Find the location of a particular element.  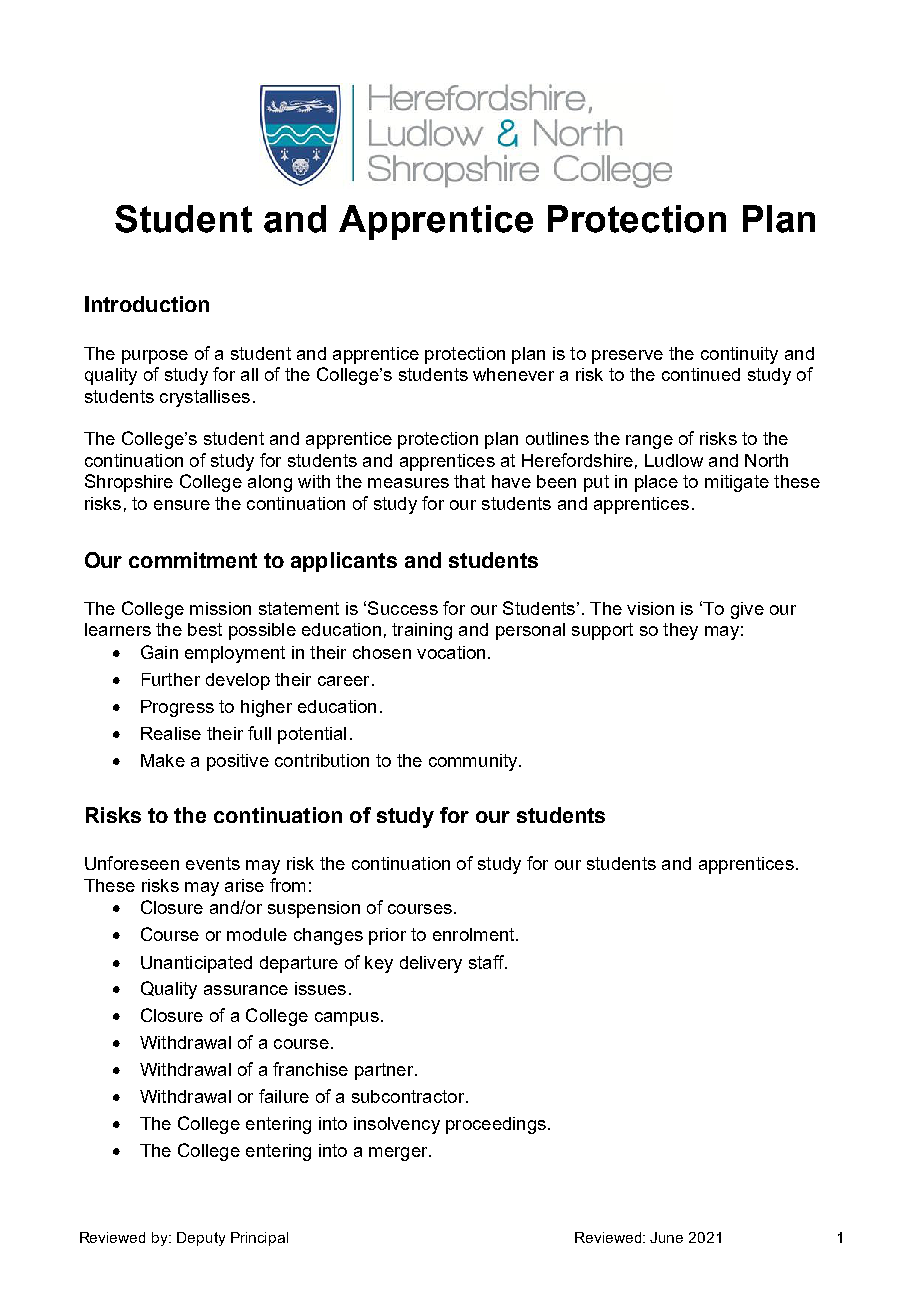

Deputy is located at coordinates (201, 1239).
